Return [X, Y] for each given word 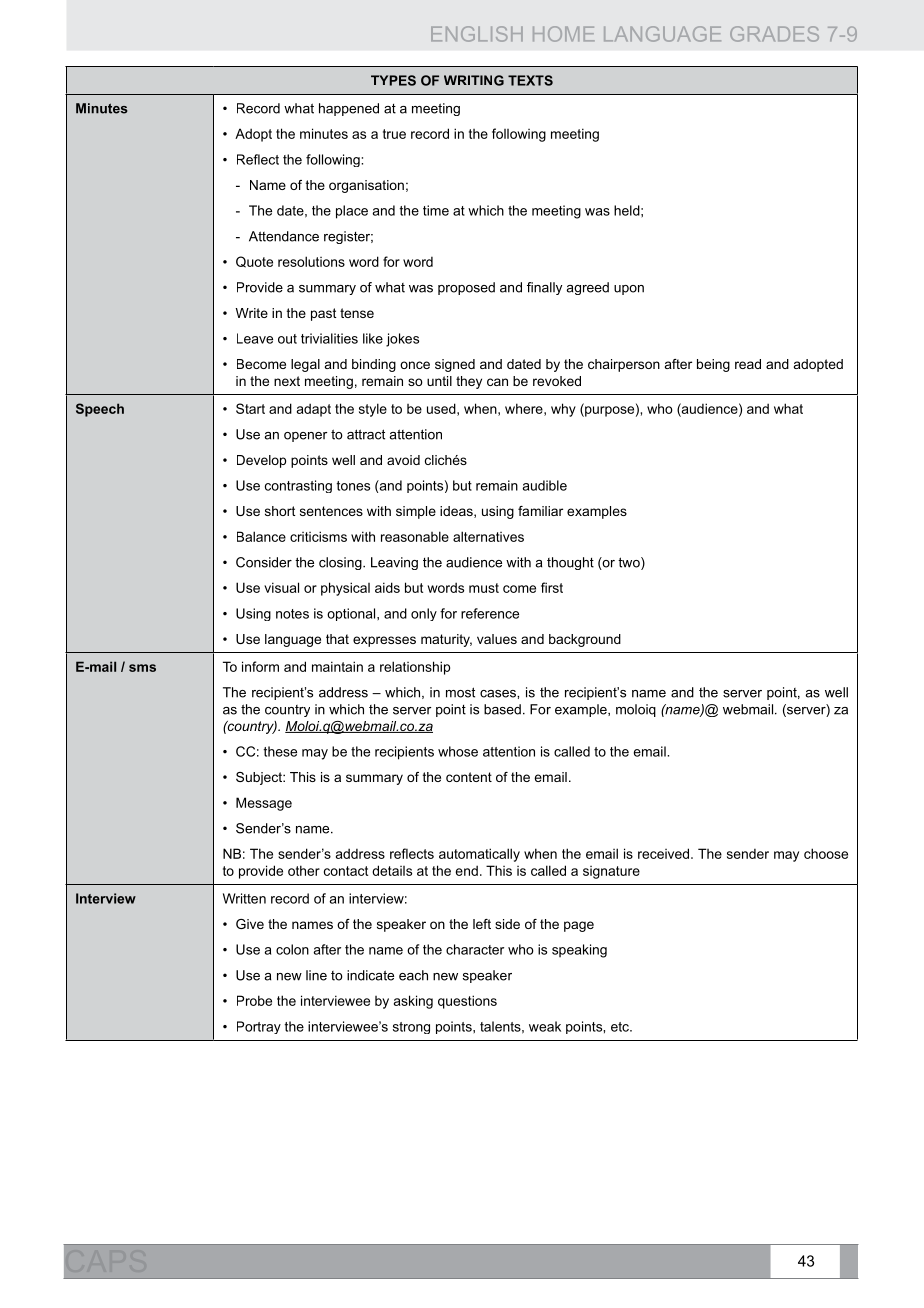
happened [349, 109]
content [469, 777]
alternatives [488, 536]
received [665, 853]
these [280, 751]
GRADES [774, 34]
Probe [254, 1000]
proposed [466, 288]
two [630, 563]
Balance [261, 536]
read [748, 364]
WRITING [474, 80]
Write [251, 313]
